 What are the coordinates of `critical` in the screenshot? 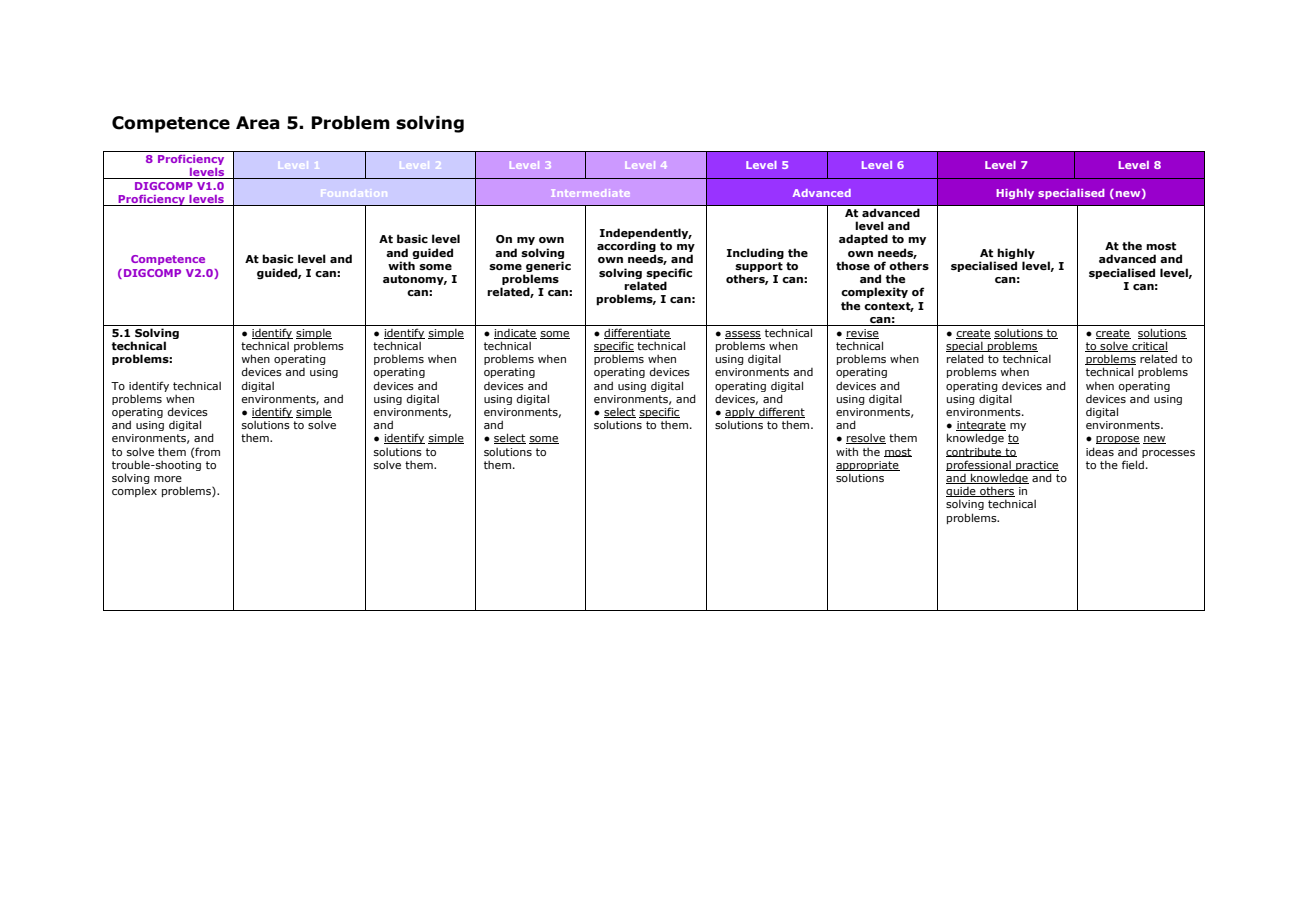 It's located at (1149, 346).
